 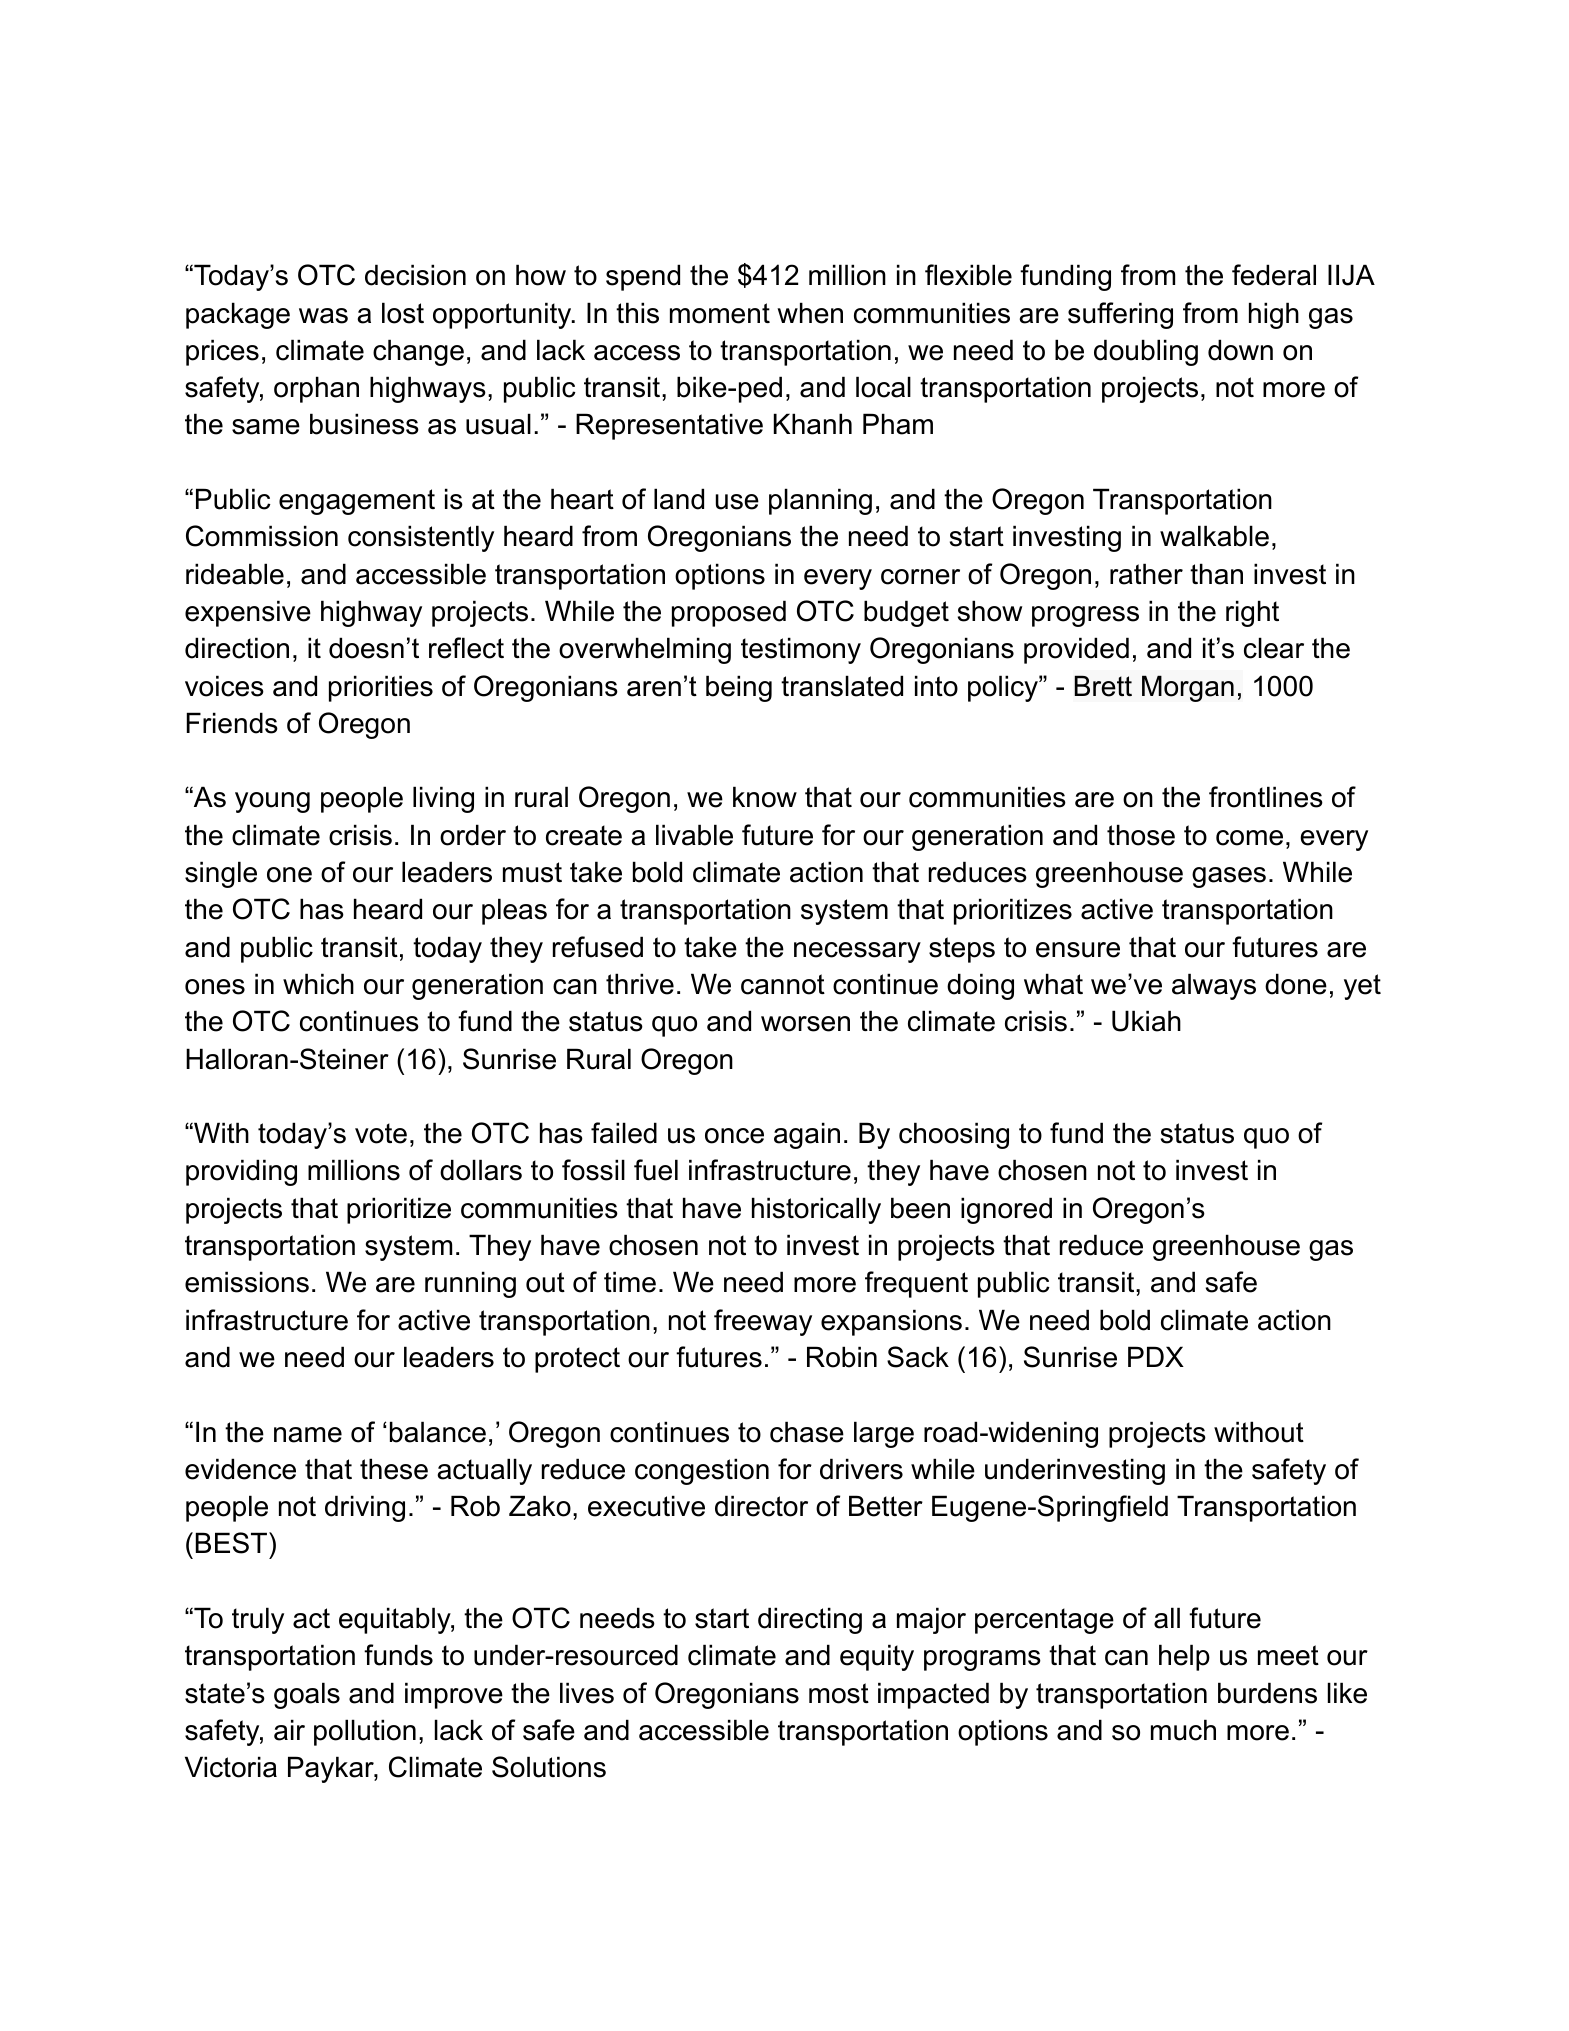 I want to click on Morgan, so click(x=1188, y=688).
